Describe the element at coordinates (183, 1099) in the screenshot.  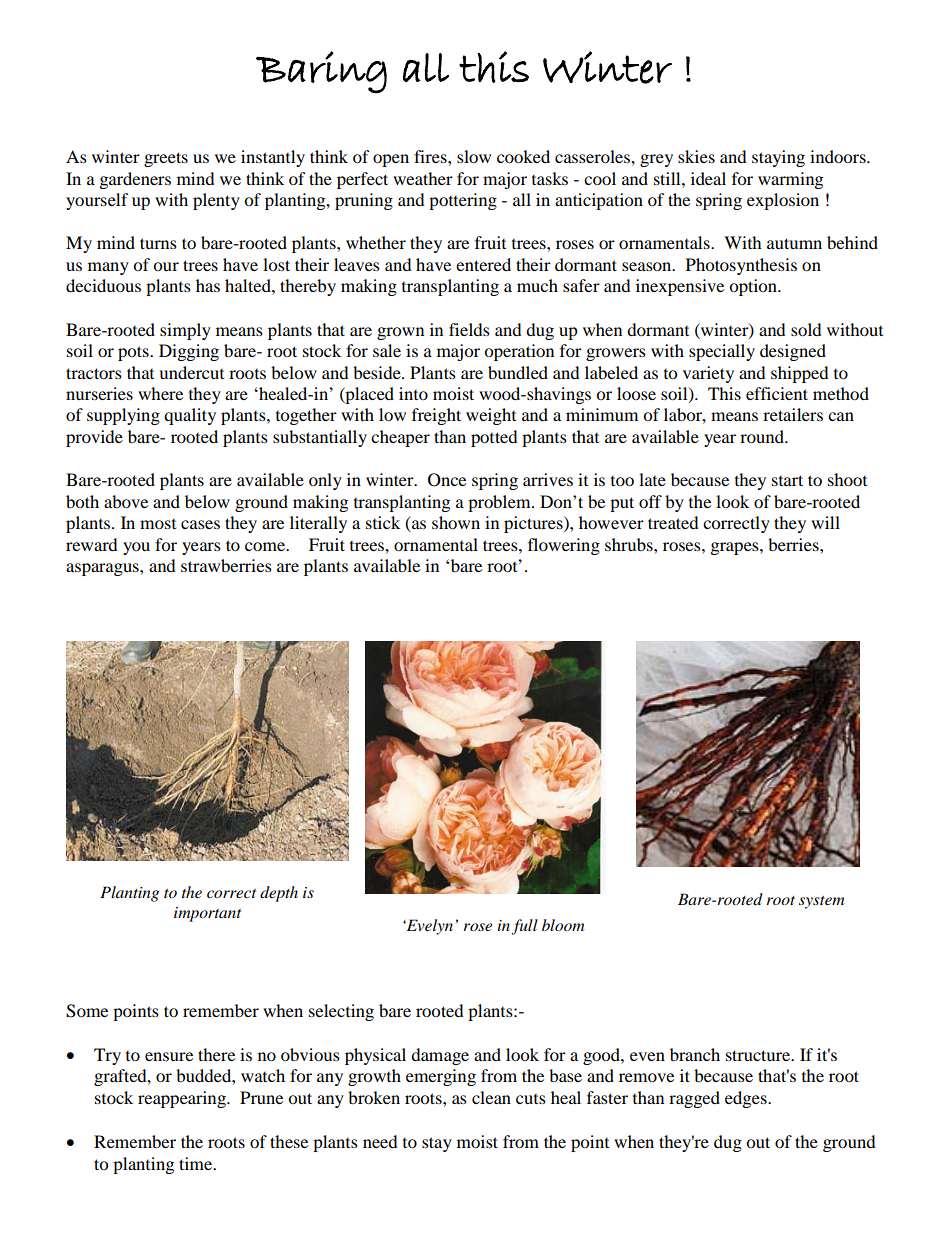
I see `reappearing` at that location.
